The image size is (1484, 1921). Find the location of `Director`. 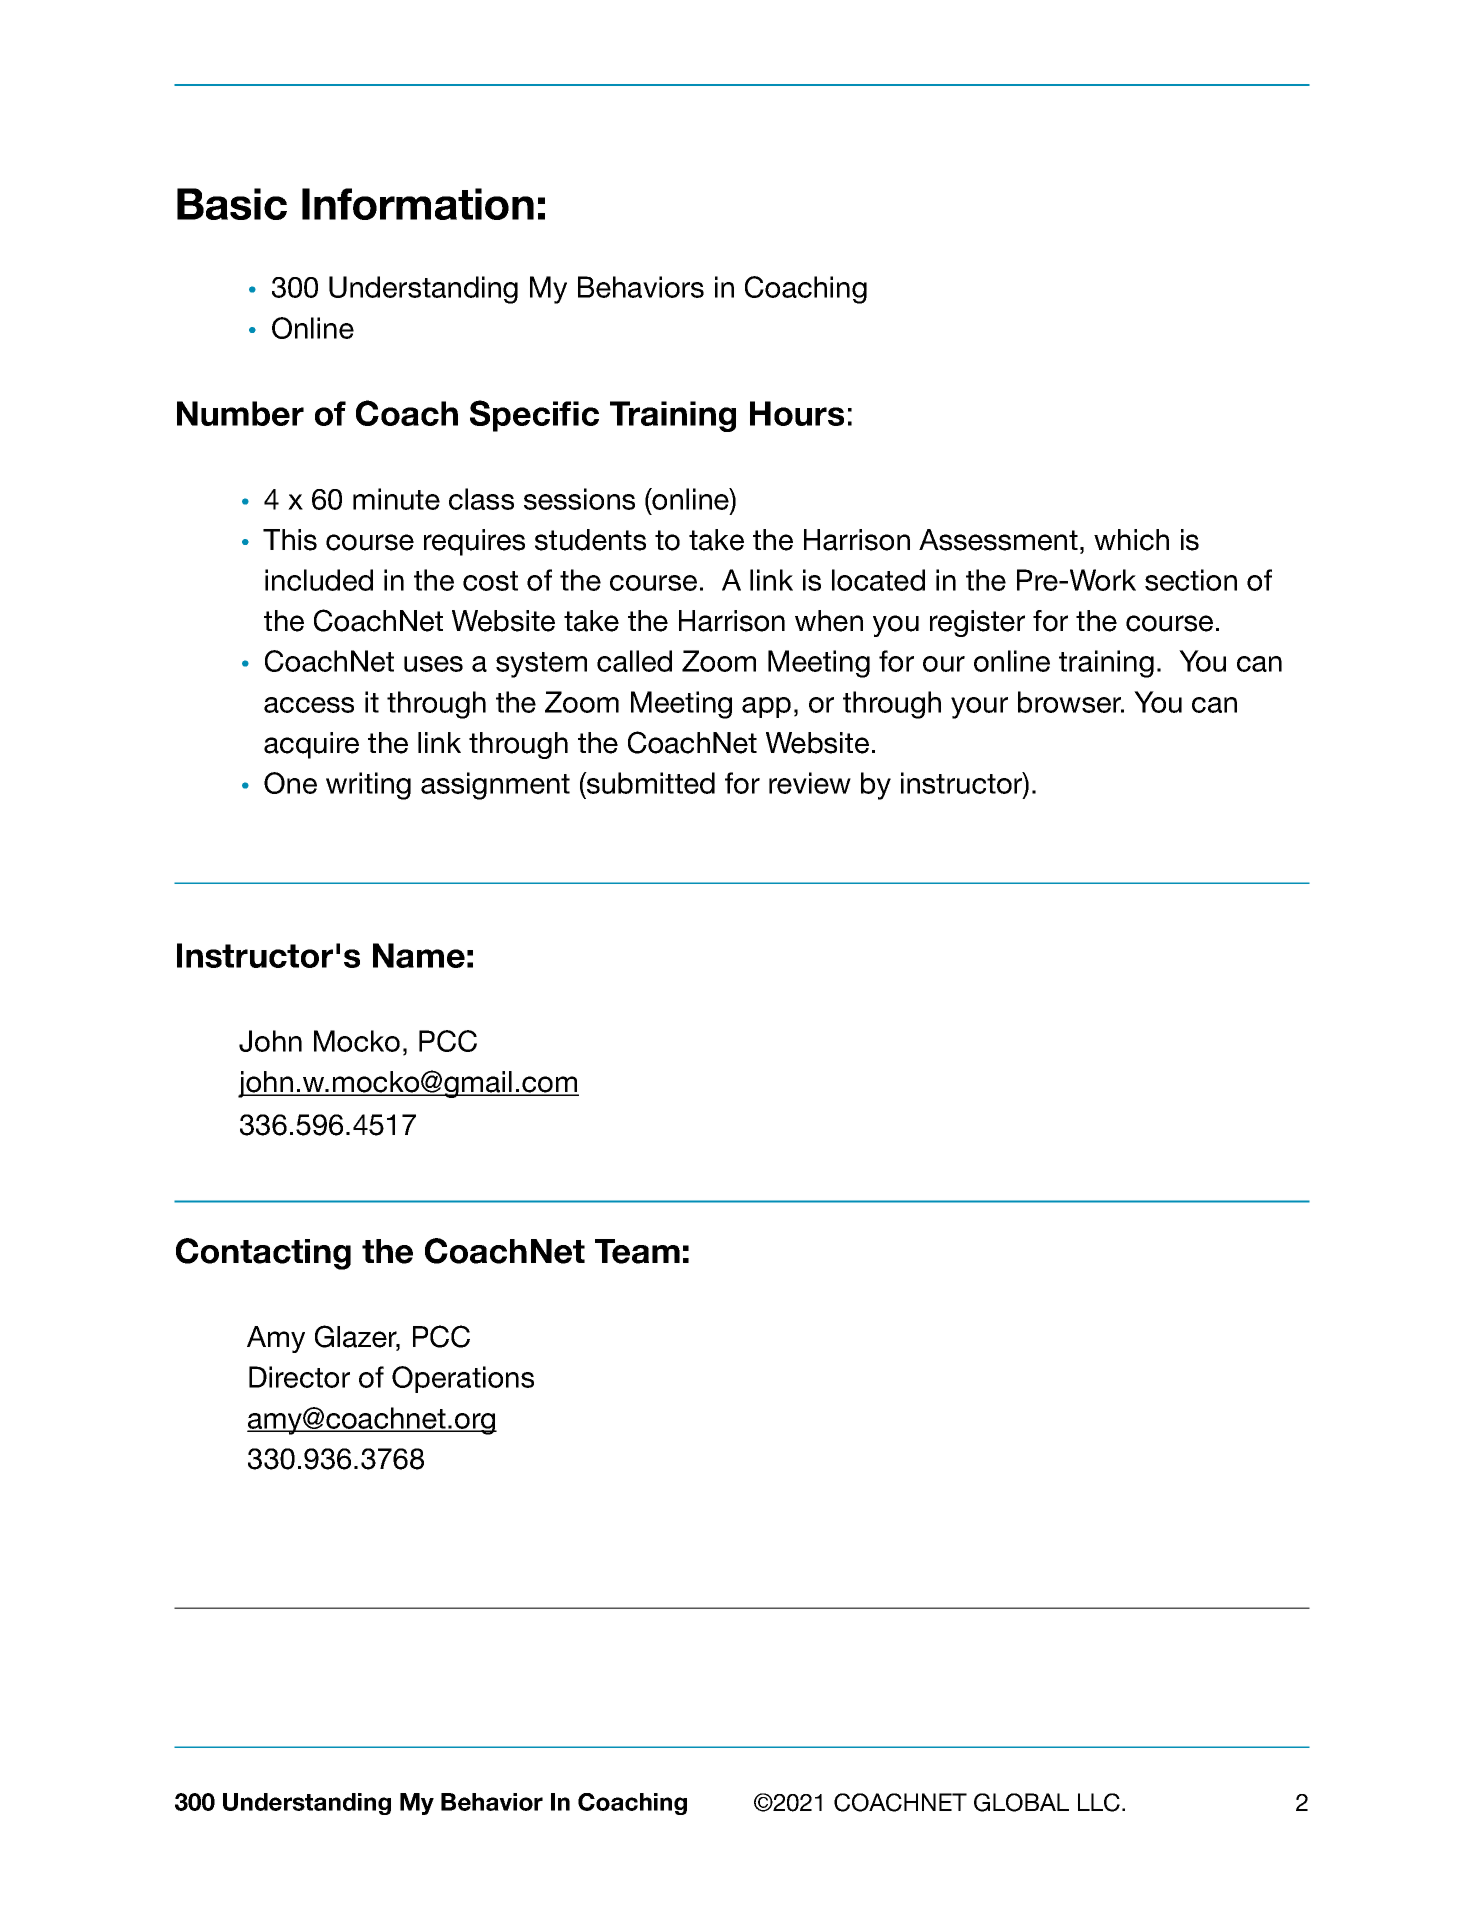

Director is located at coordinates (299, 1377).
